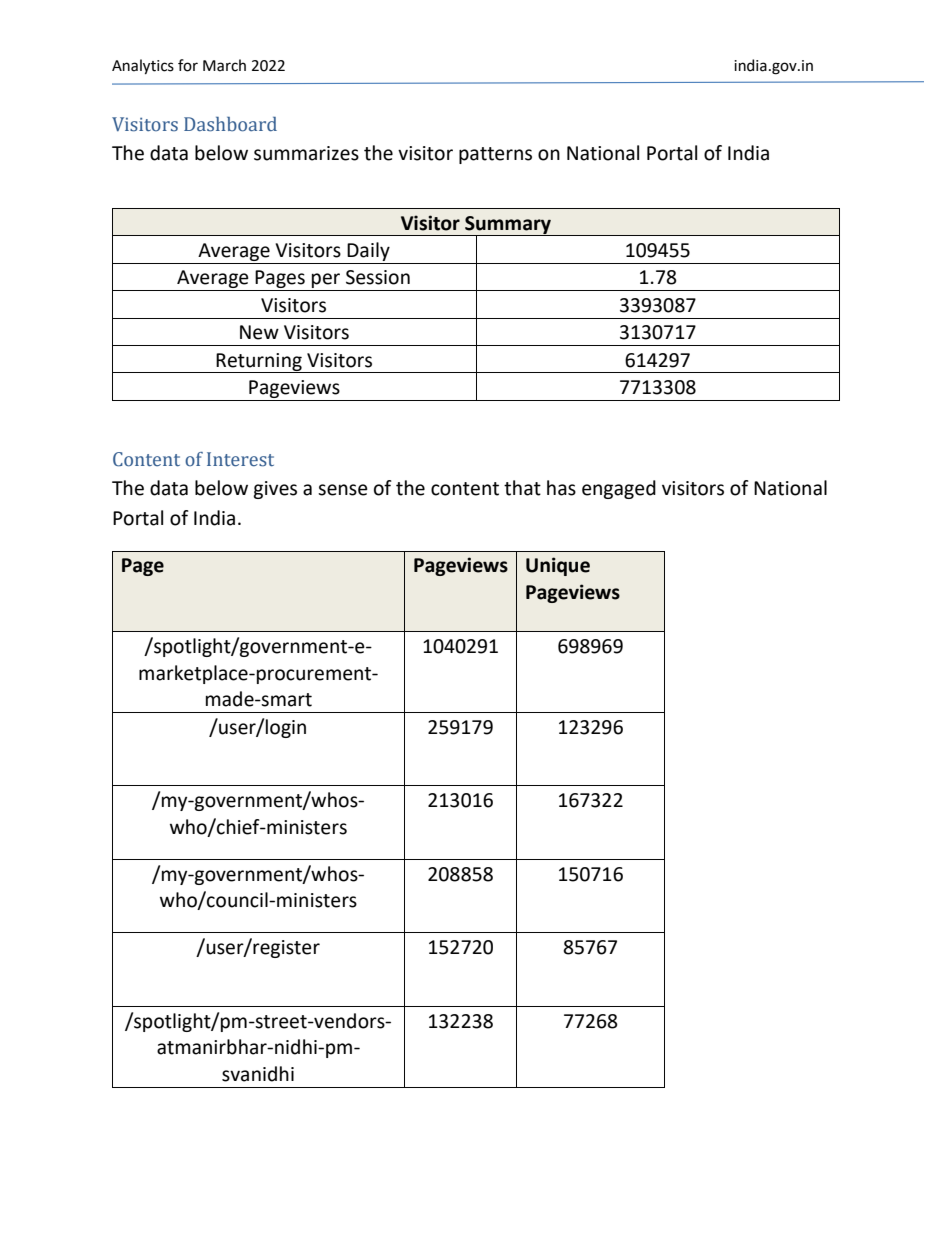 Image resolution: width=952 pixels, height=1233 pixels. Describe the element at coordinates (275, 490) in the document. I see `gives` at that location.
